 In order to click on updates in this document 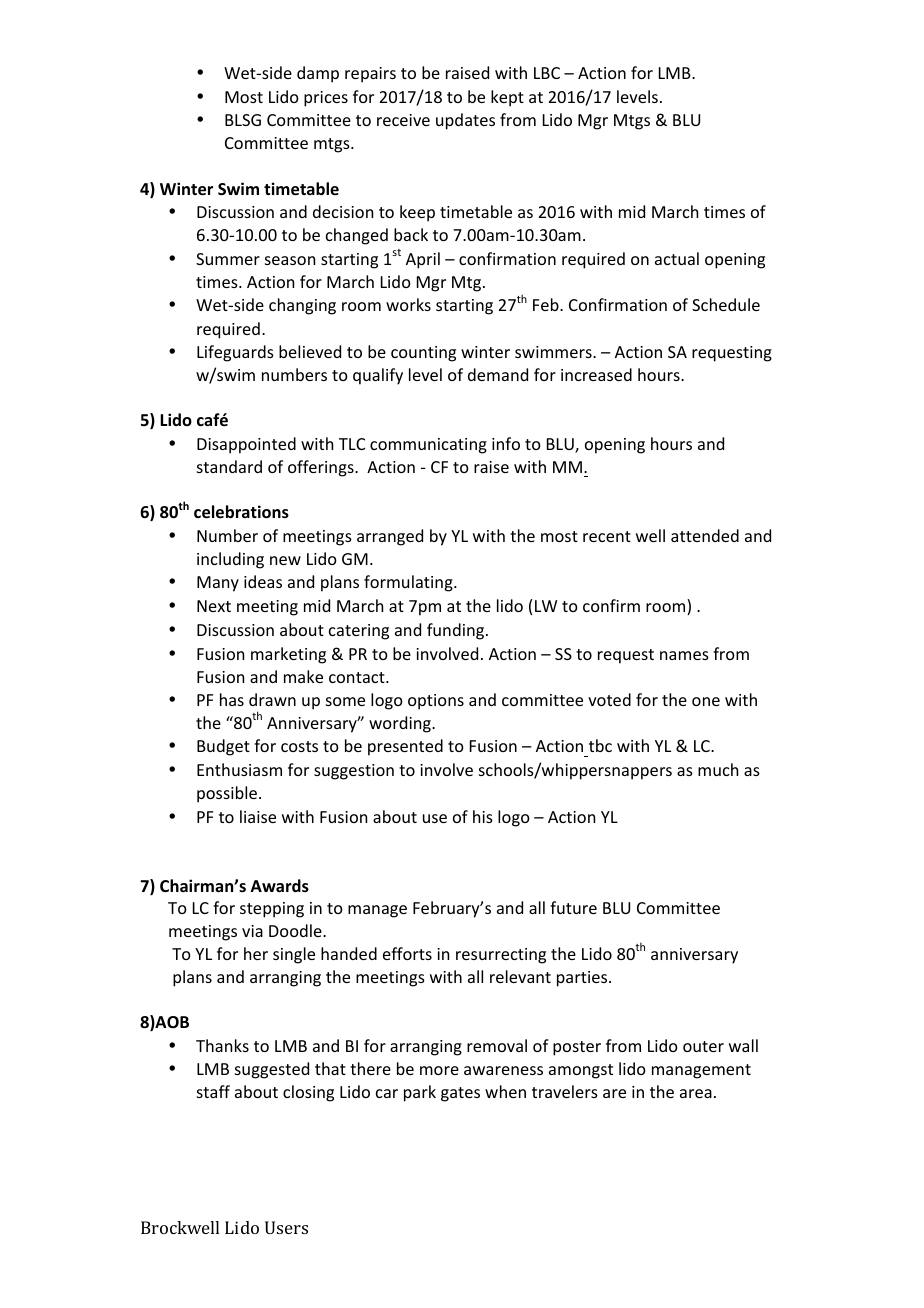, I will do `click(465, 121)`.
